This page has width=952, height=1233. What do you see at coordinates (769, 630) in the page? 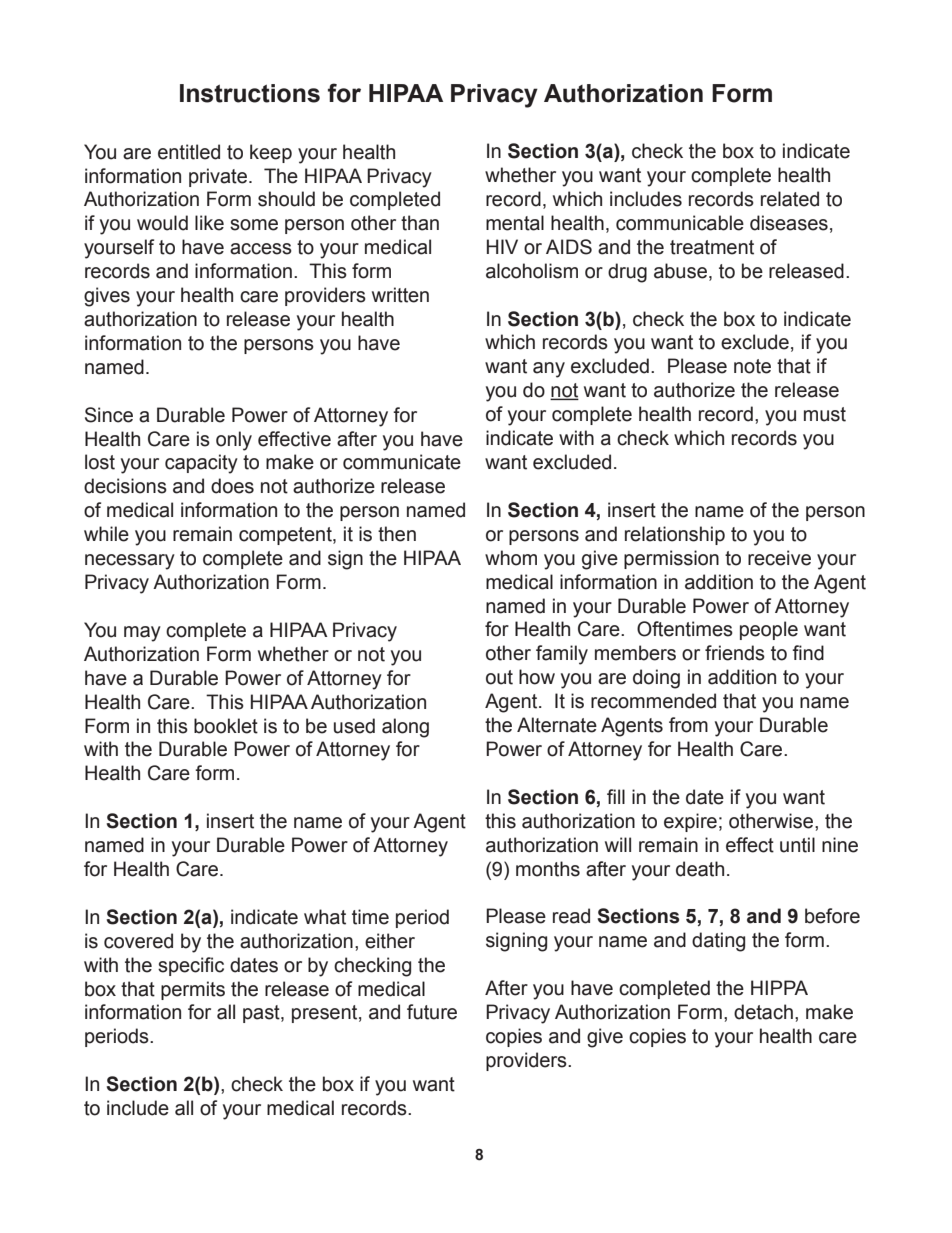
I see `people` at bounding box center [769, 630].
